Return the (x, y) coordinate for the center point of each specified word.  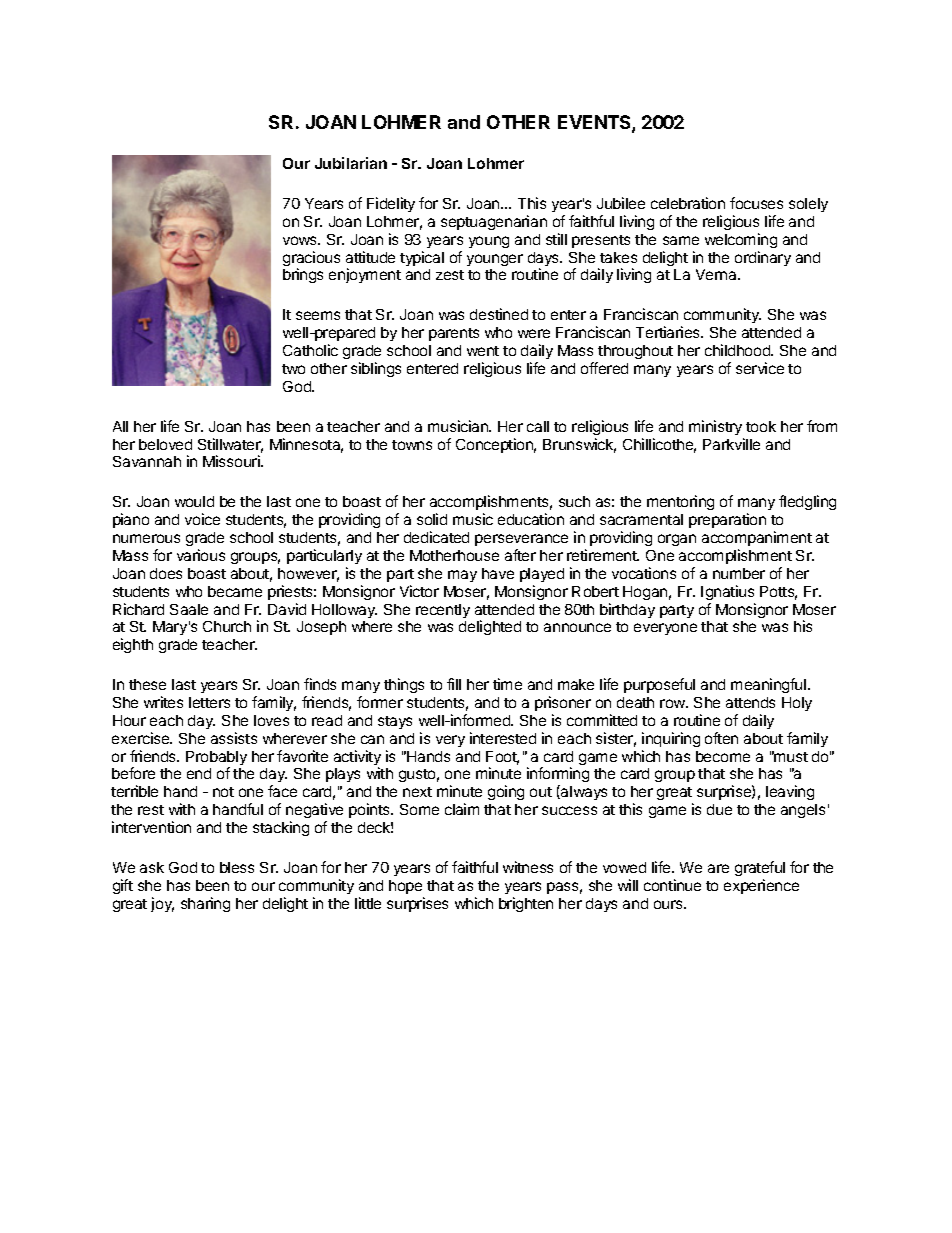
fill (454, 684)
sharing (205, 904)
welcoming (741, 240)
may (462, 576)
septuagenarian (494, 222)
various (201, 555)
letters (209, 702)
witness (528, 867)
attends (750, 702)
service (760, 368)
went (483, 351)
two (293, 369)
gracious (311, 260)
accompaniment (757, 538)
